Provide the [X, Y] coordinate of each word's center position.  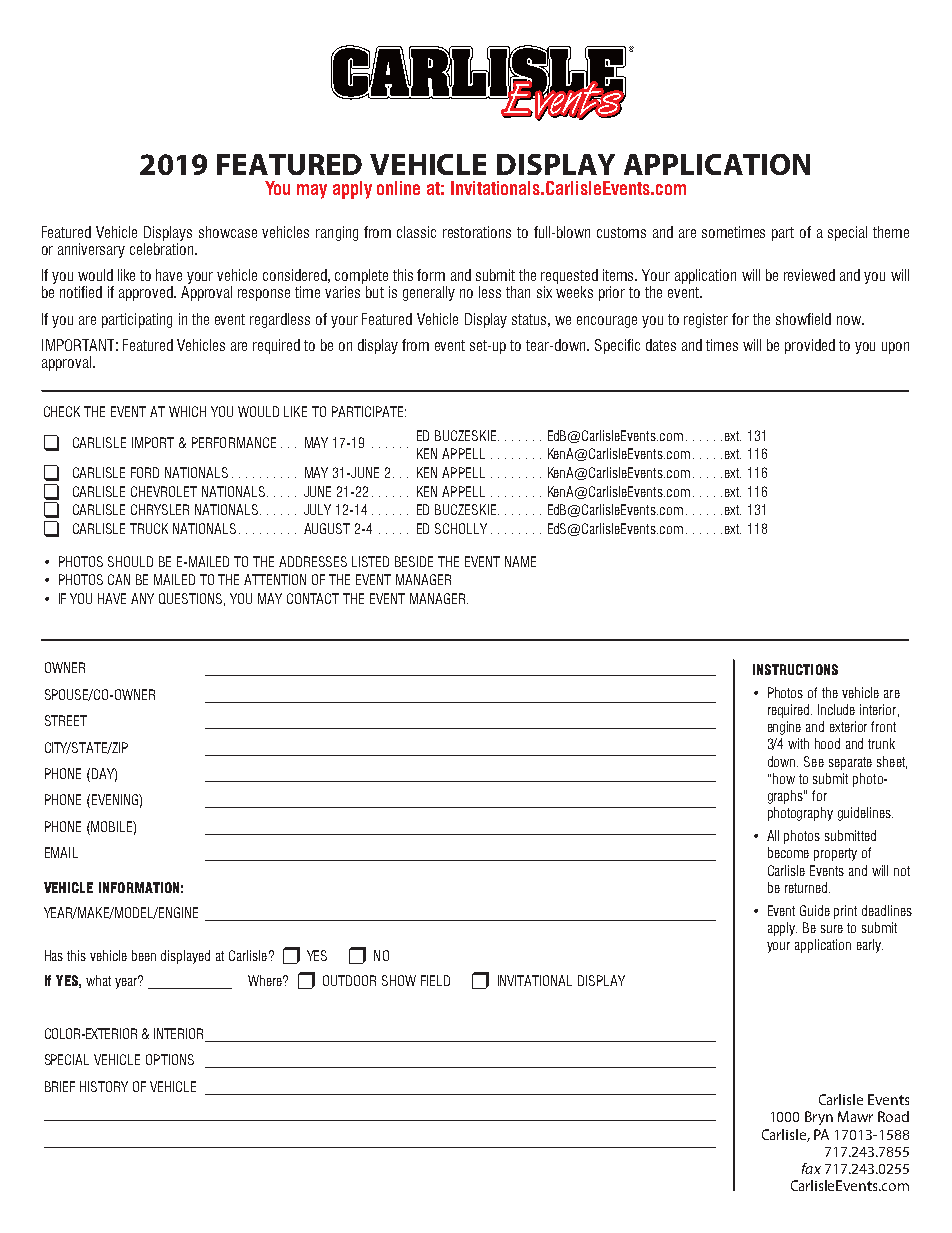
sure [832, 929]
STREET [66, 720]
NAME [520, 561]
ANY [142, 598]
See [814, 761]
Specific [617, 346]
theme [891, 232]
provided [810, 346]
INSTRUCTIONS [795, 669]
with [798, 743]
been [144, 955]
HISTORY [104, 1086]
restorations [477, 232]
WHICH [187, 411]
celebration [163, 249]
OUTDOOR [349, 980]
